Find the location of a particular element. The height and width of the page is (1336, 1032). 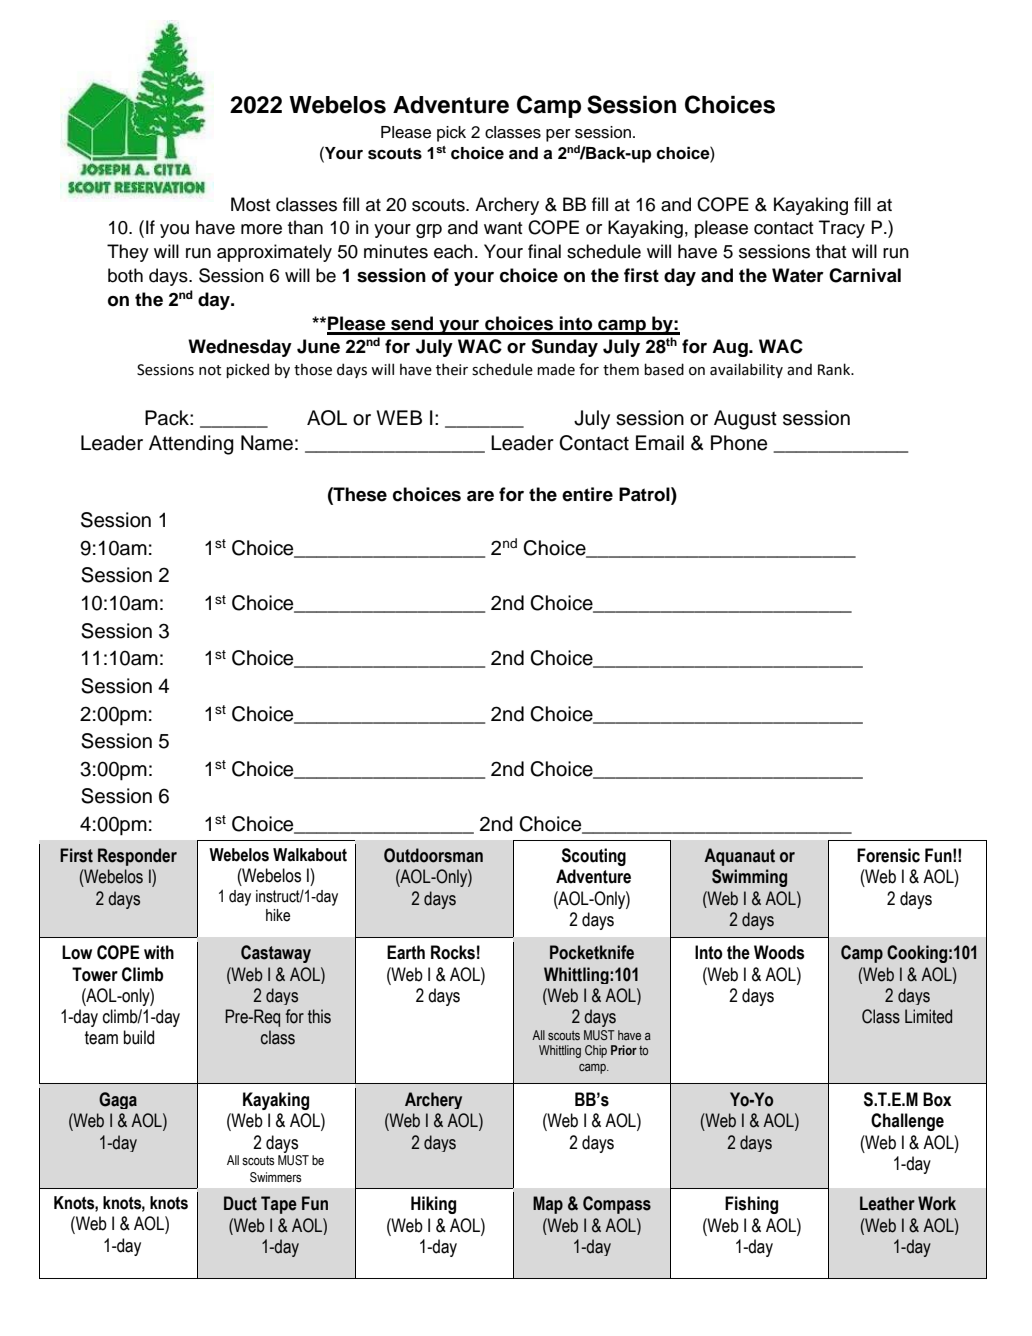

per is located at coordinates (558, 135).
